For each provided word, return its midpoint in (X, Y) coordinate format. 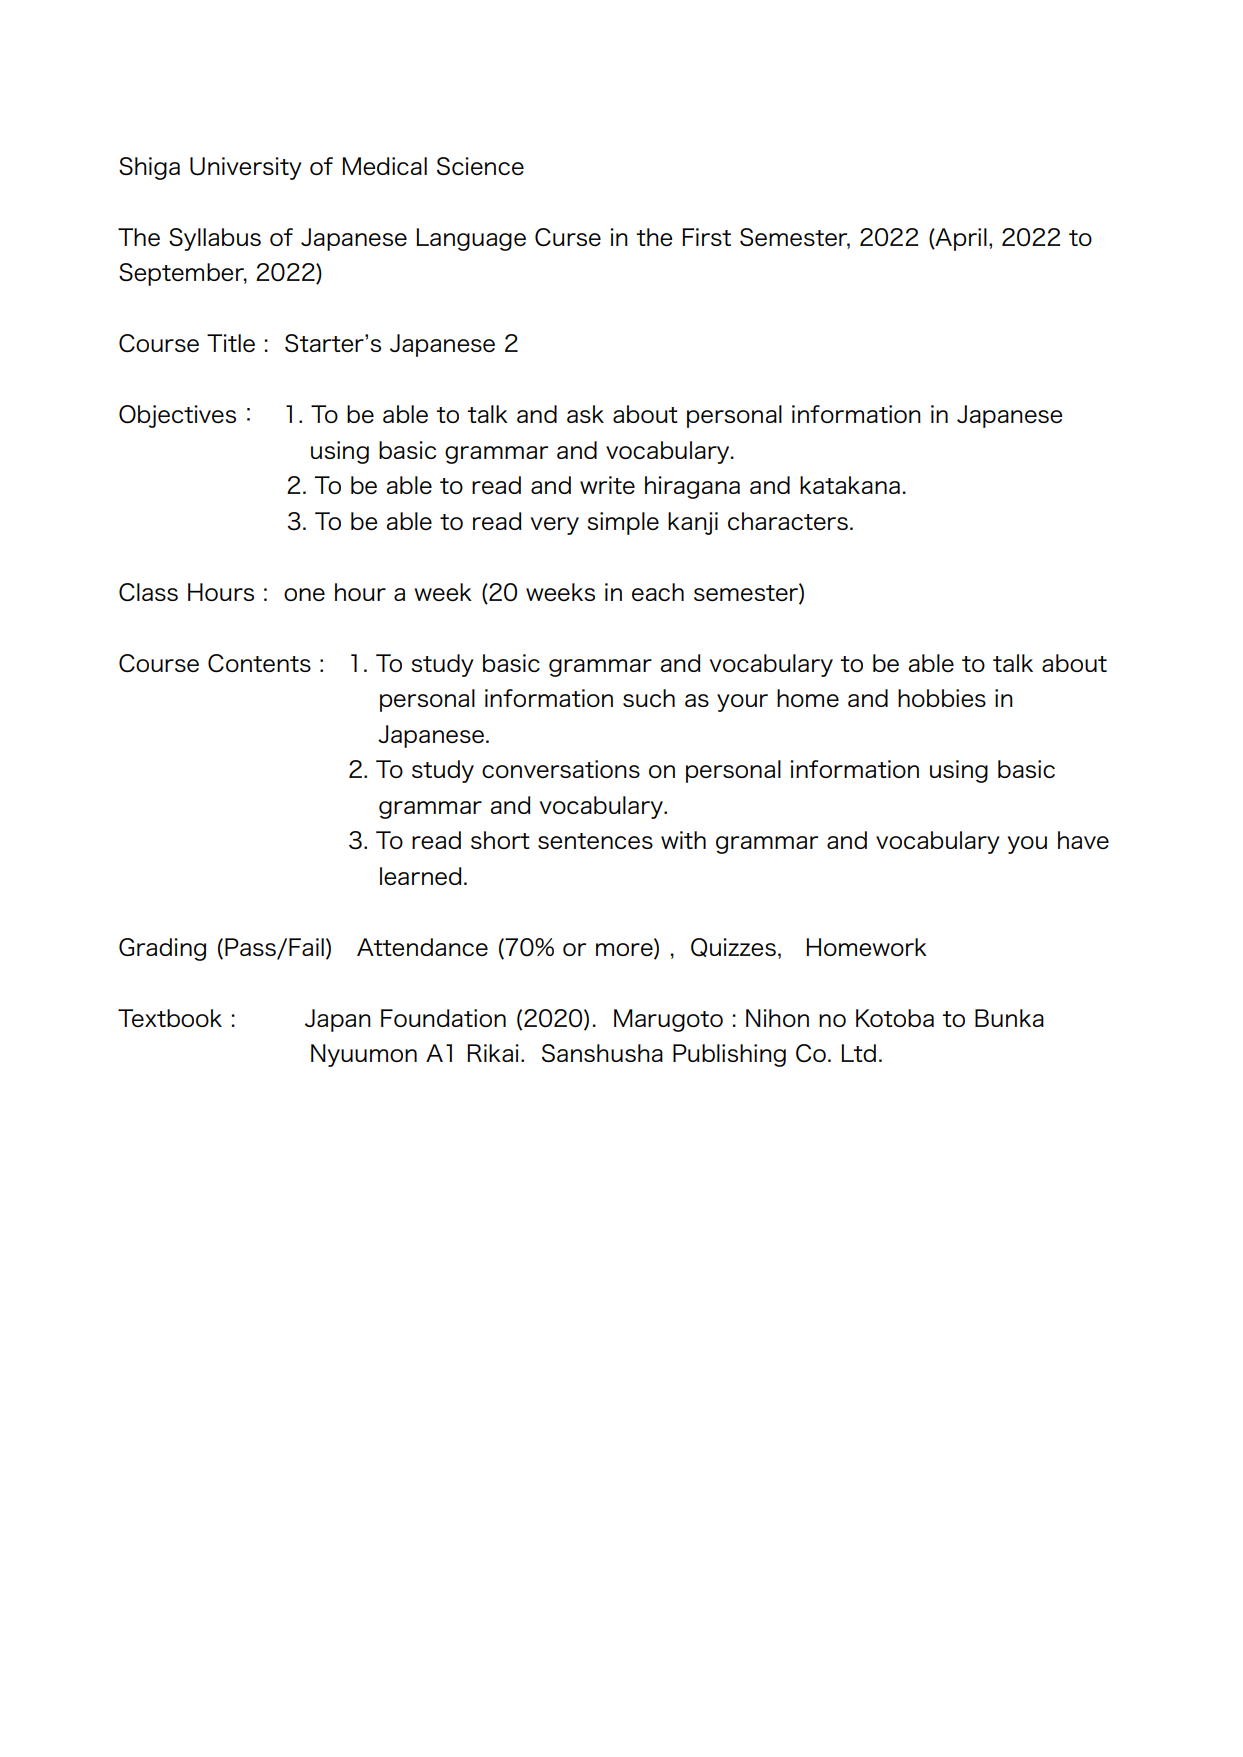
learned (421, 876)
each (658, 592)
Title (231, 343)
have (1083, 840)
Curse (568, 237)
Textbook (170, 1018)
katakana (850, 485)
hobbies (942, 698)
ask (585, 414)
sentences (595, 841)
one (304, 594)
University (246, 168)
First (706, 237)
